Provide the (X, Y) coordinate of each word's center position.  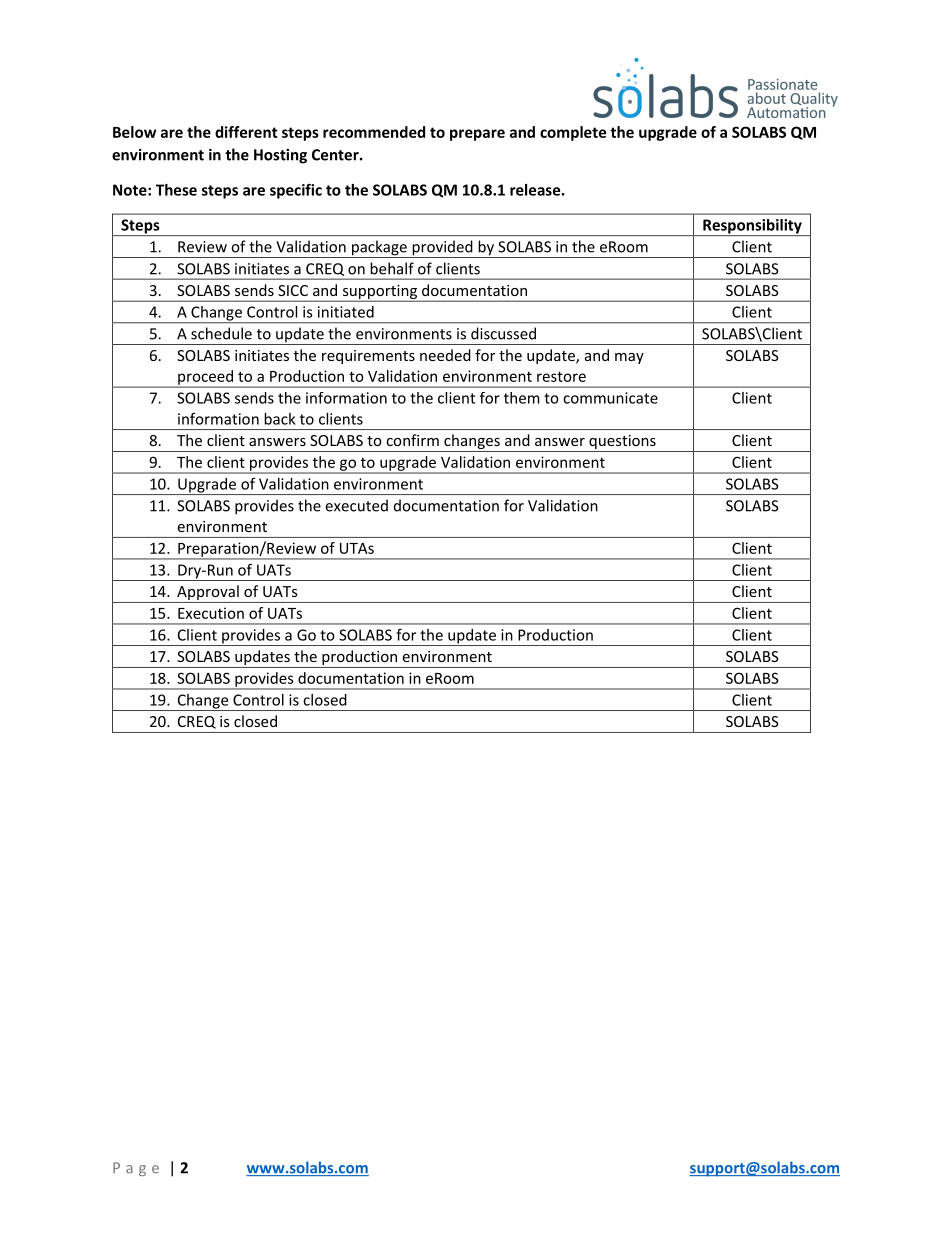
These (176, 190)
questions (622, 443)
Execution (211, 613)
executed (356, 505)
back (280, 419)
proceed (205, 378)
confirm (412, 440)
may (629, 358)
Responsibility (752, 227)
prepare (477, 135)
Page (136, 1169)
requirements (368, 357)
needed (445, 355)
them (522, 398)
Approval (208, 594)
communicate (610, 398)
